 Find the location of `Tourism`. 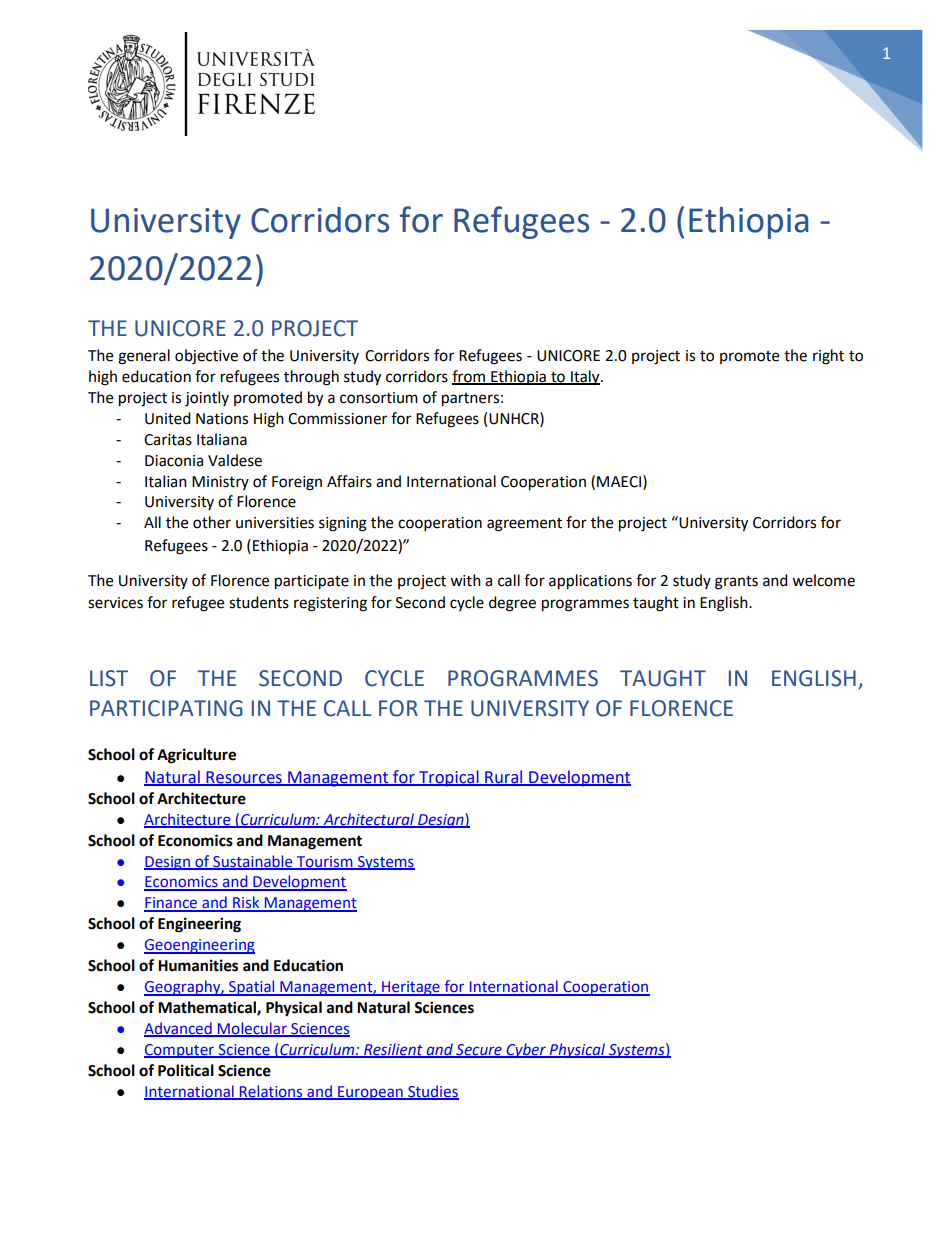

Tourism is located at coordinates (324, 862).
